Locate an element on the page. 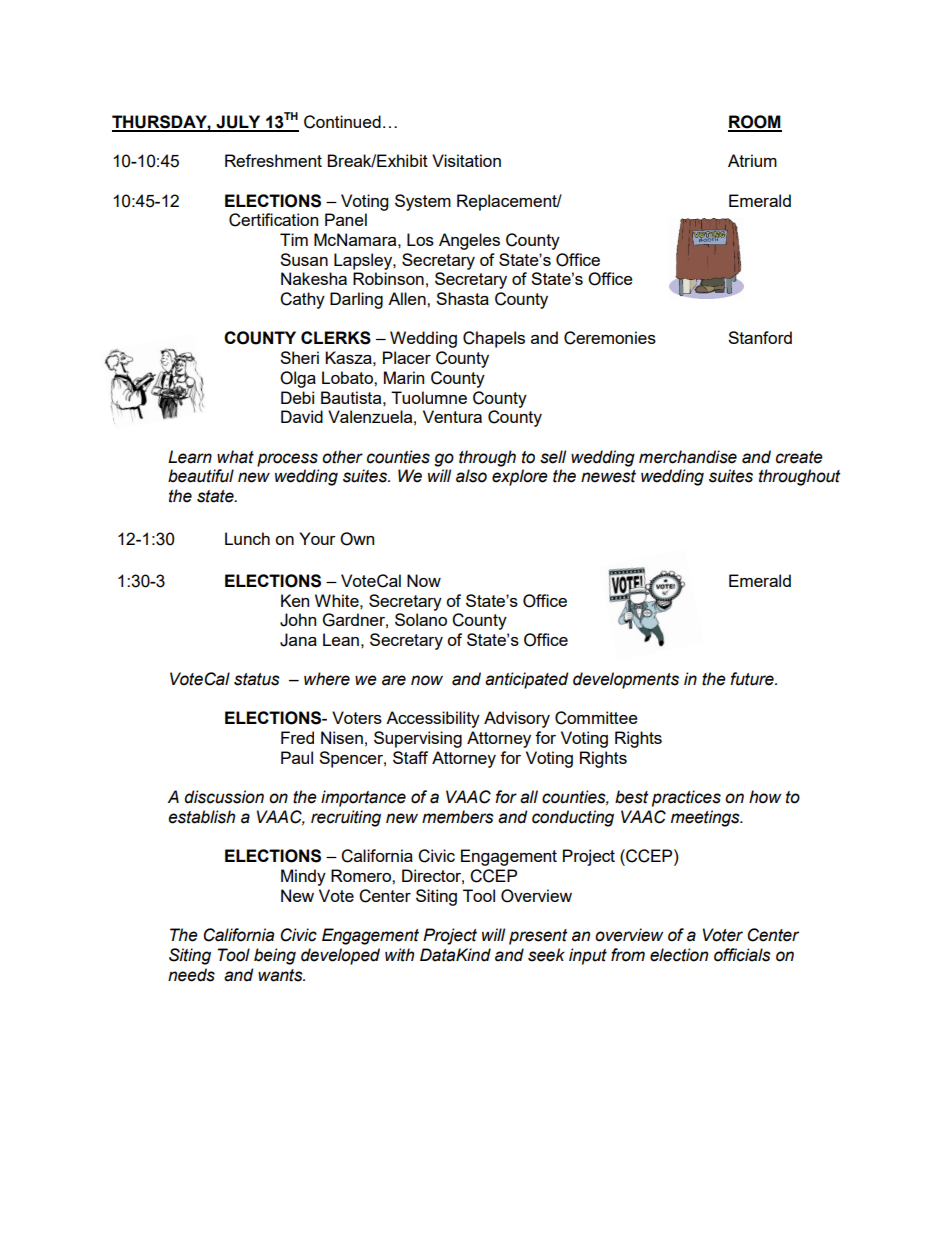 This image has height=1233, width=952. how is located at coordinates (765, 797).
